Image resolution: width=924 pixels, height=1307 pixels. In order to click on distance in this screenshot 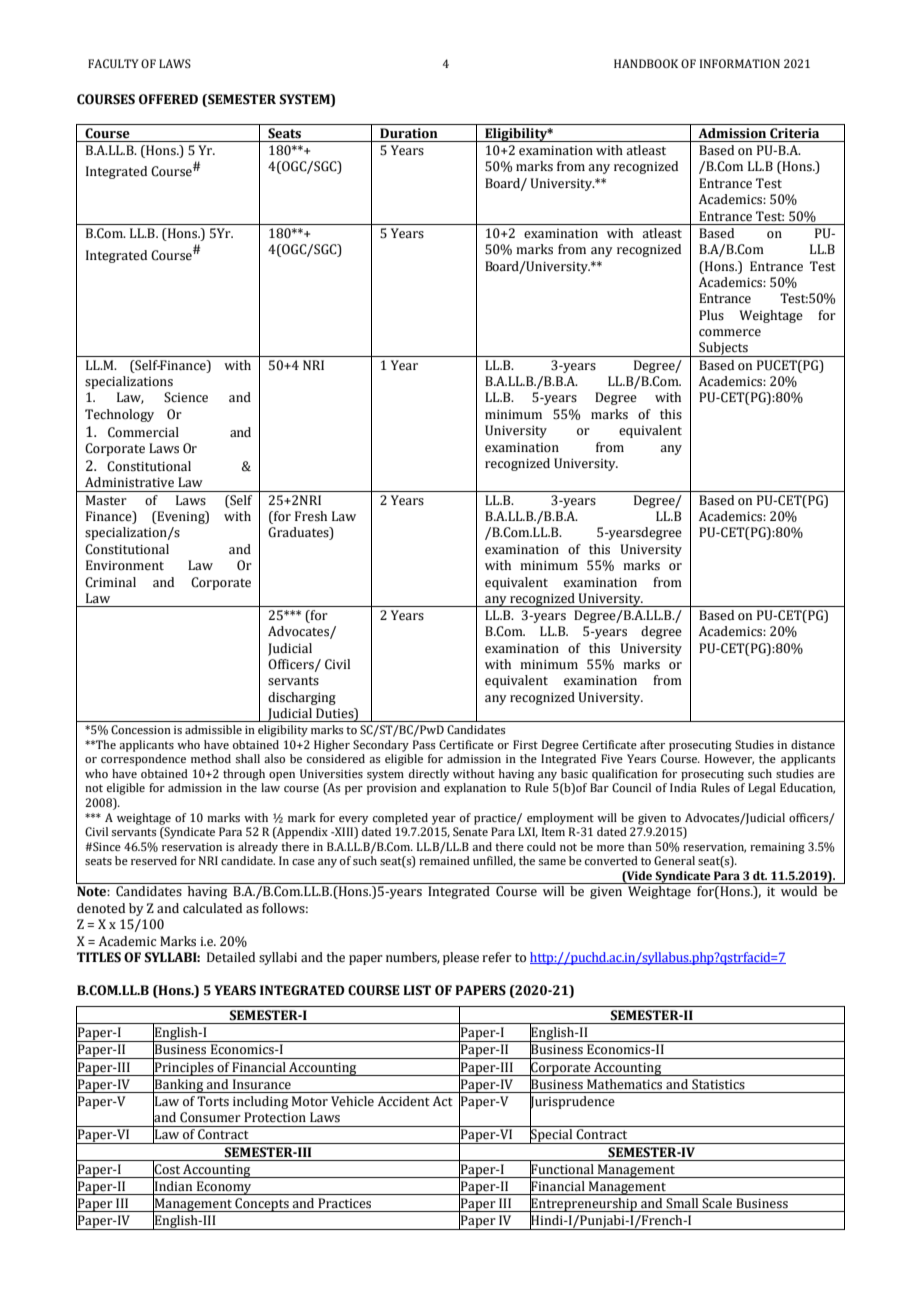, I will do `click(813, 744)`.
